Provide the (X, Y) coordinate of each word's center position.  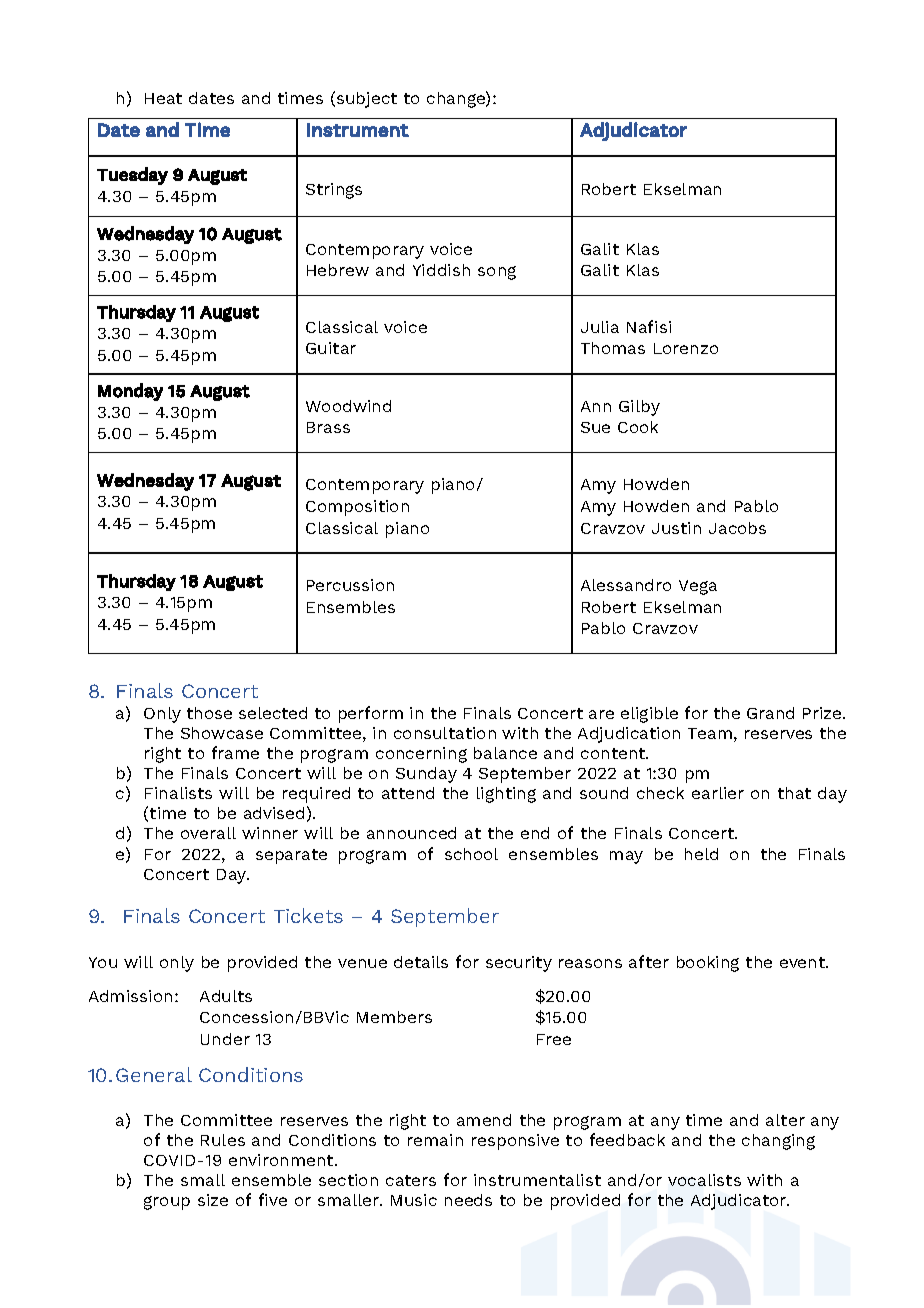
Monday (130, 392)
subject (367, 100)
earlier (718, 793)
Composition (357, 508)
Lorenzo (686, 348)
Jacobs (737, 528)
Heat (163, 98)
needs (468, 1200)
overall (208, 833)
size (213, 1200)
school (471, 854)
